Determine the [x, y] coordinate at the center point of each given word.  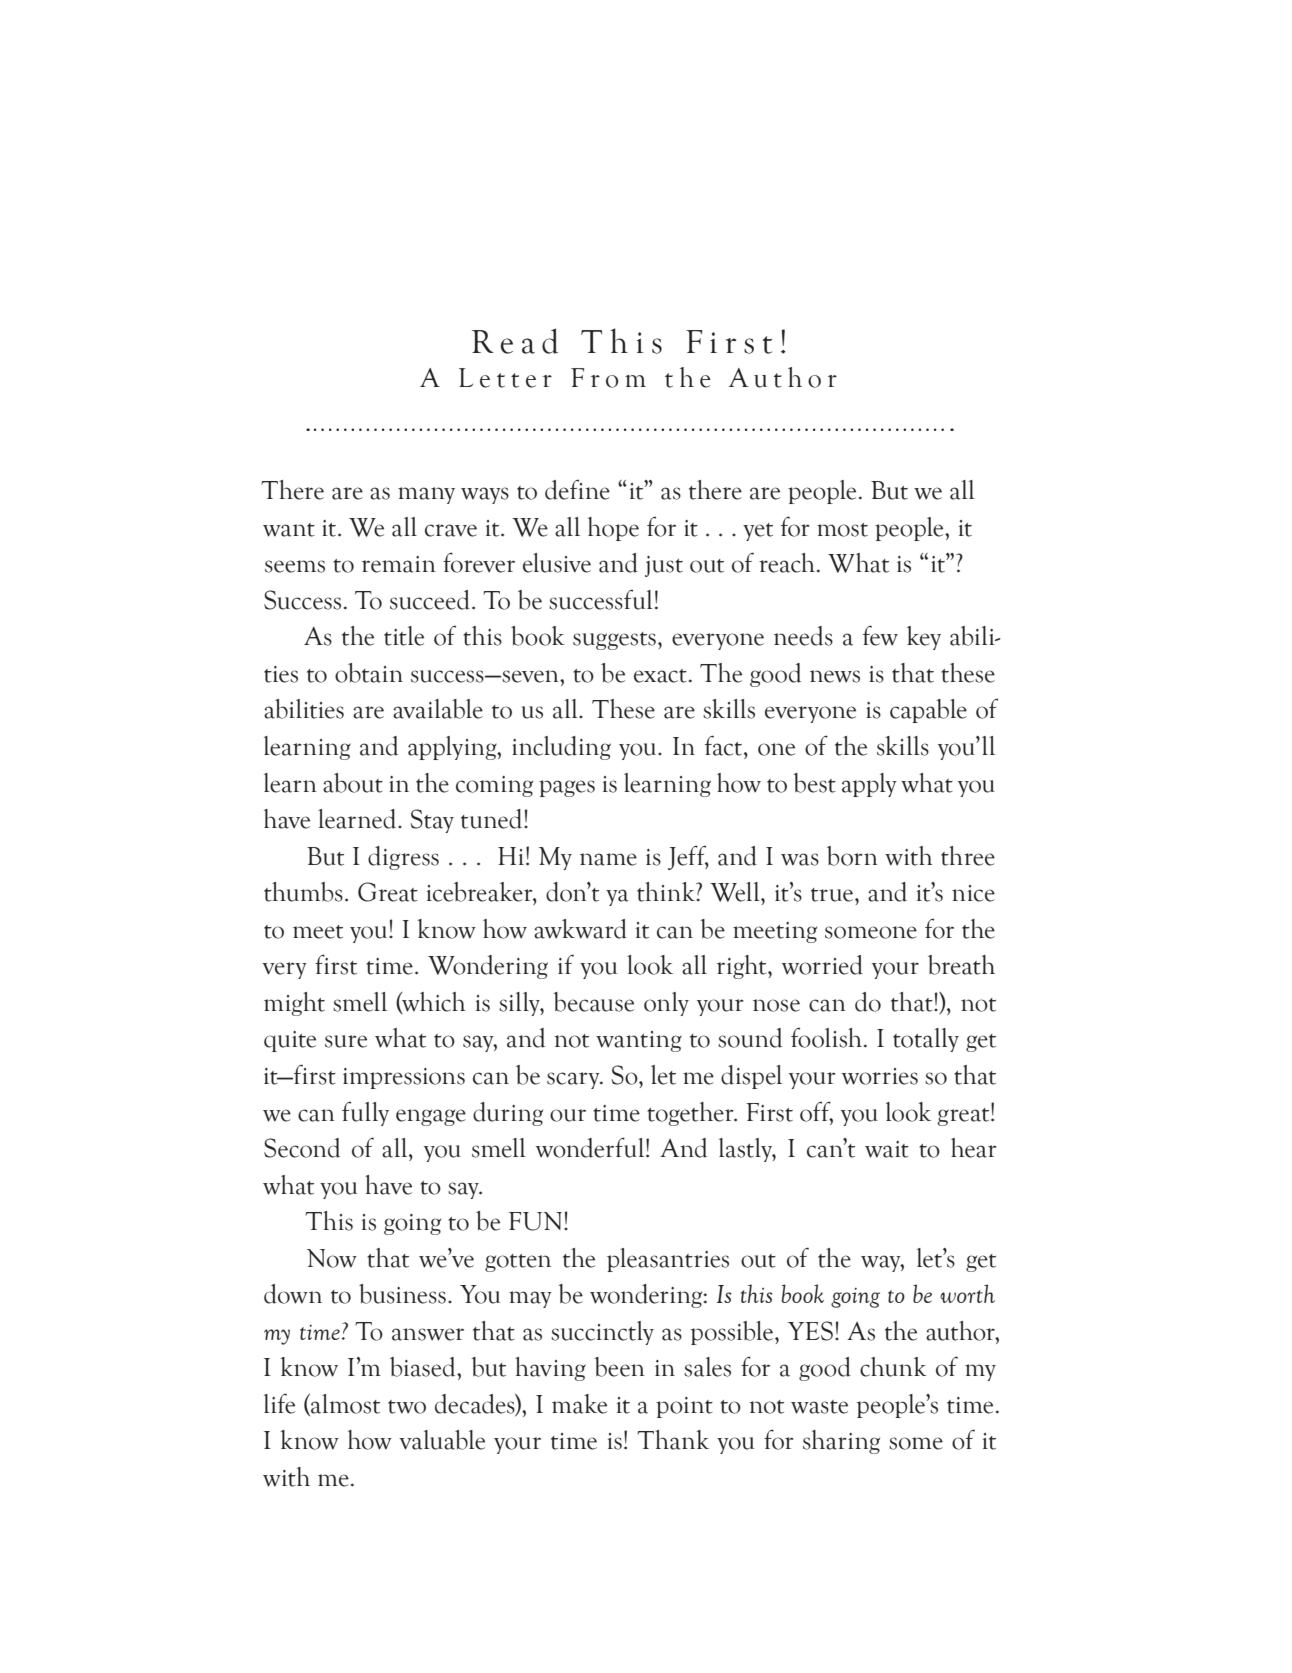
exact [660, 676]
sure [346, 1041]
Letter [505, 378]
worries [880, 1076]
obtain [369, 673]
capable [928, 711]
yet [758, 532]
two [407, 1407]
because [593, 1002]
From [608, 378]
